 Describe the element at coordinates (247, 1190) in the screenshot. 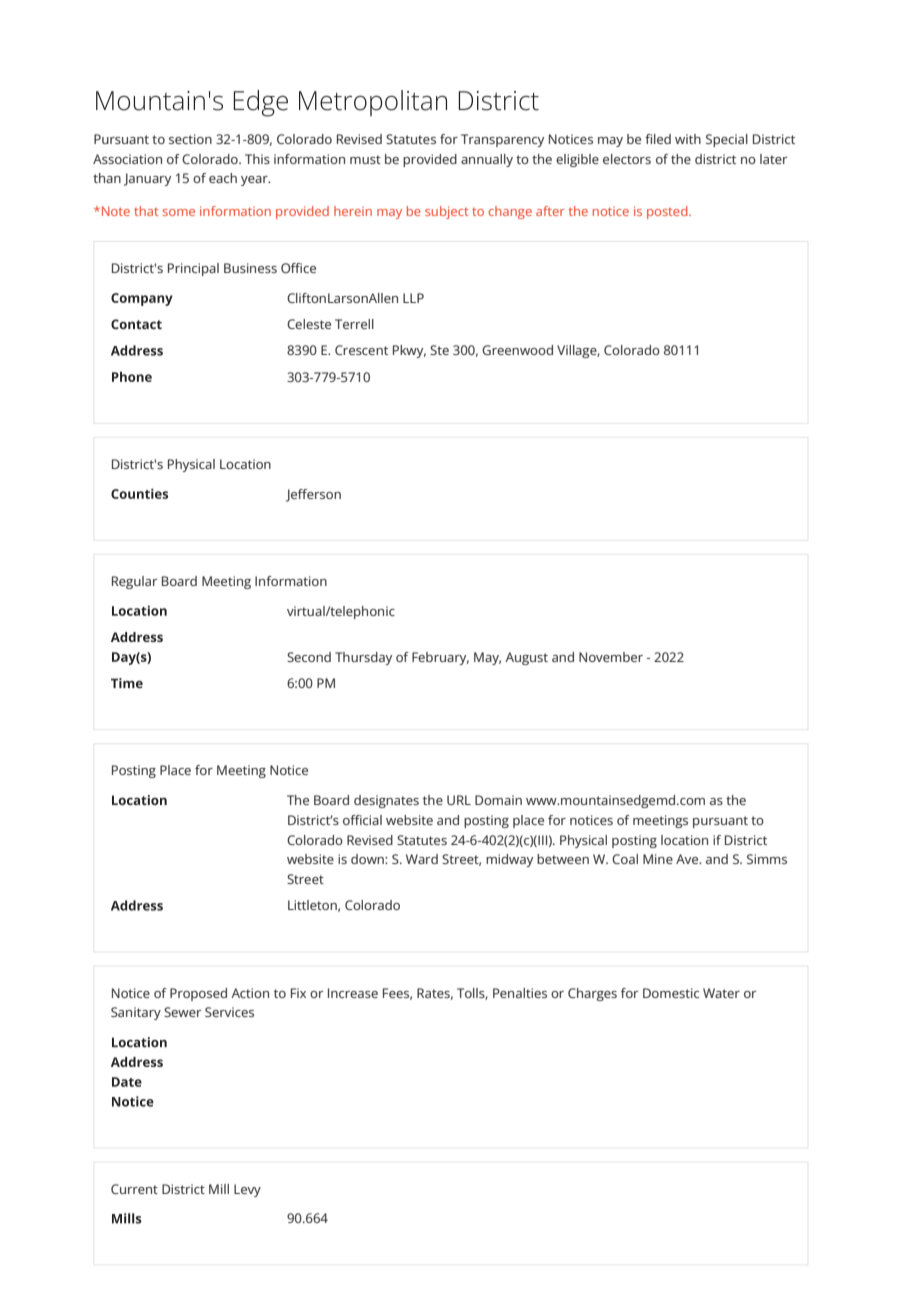

I see `Levy` at that location.
